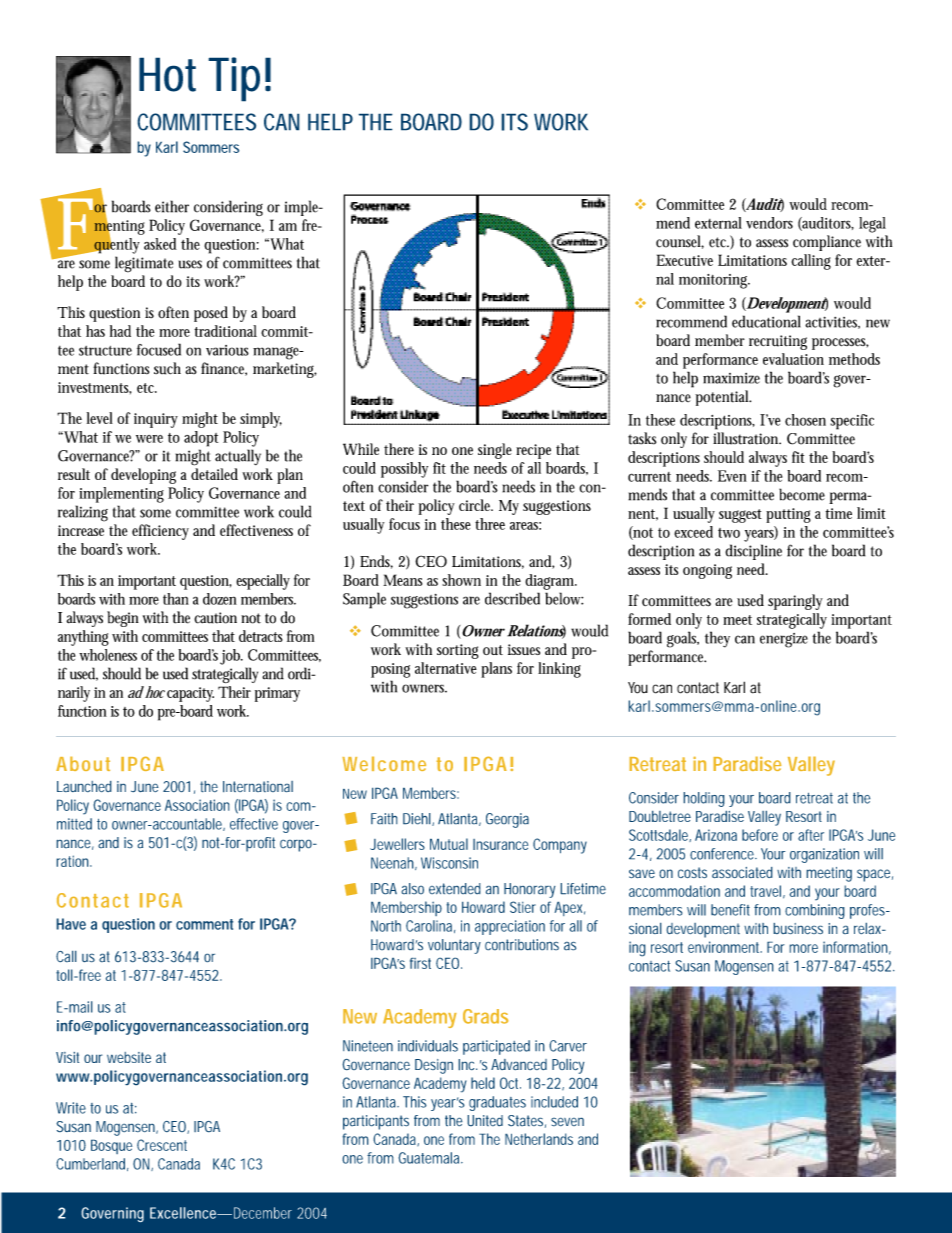 This page has width=952, height=1233. I want to click on than, so click(176, 599).
